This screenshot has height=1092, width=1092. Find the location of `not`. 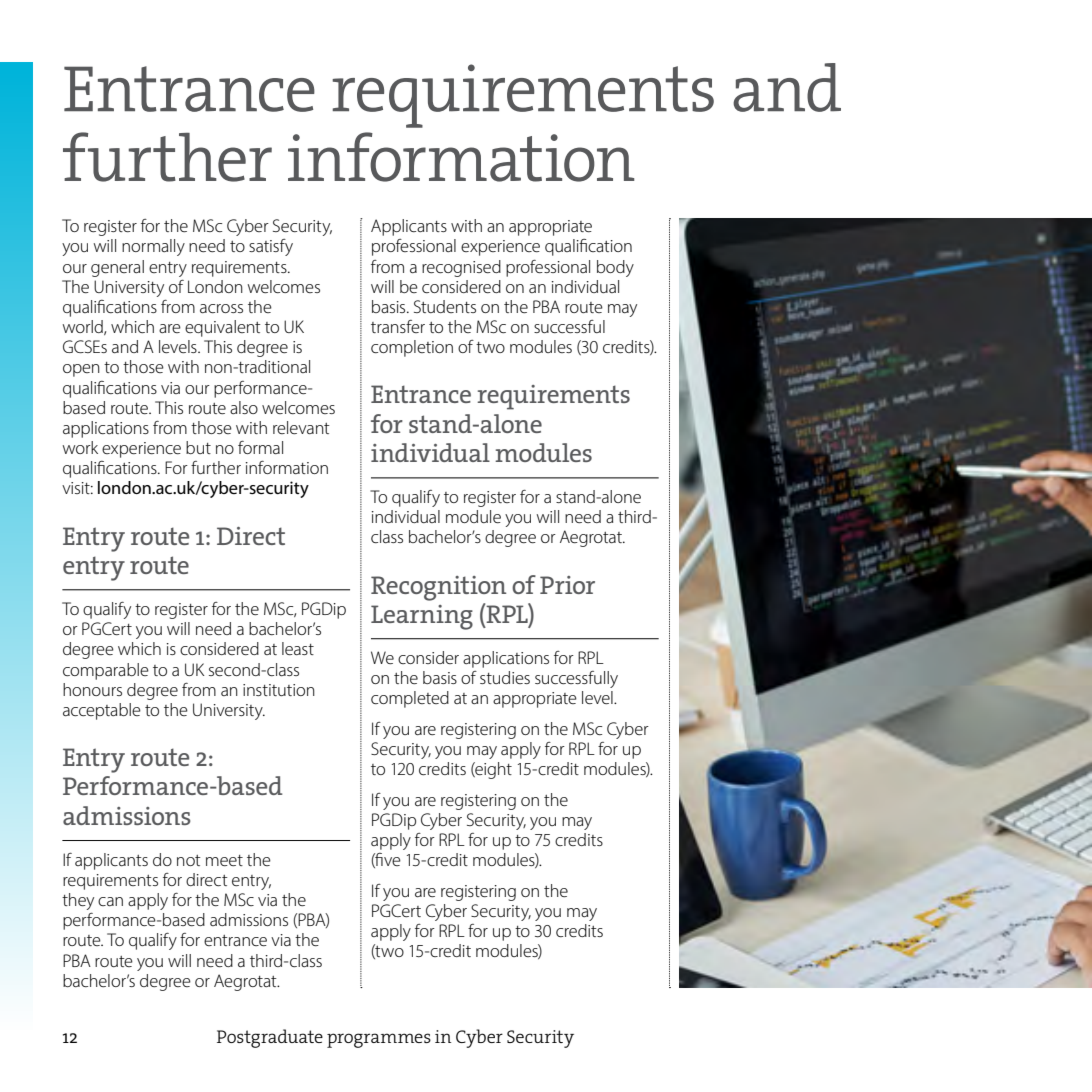

not is located at coordinates (189, 860).
